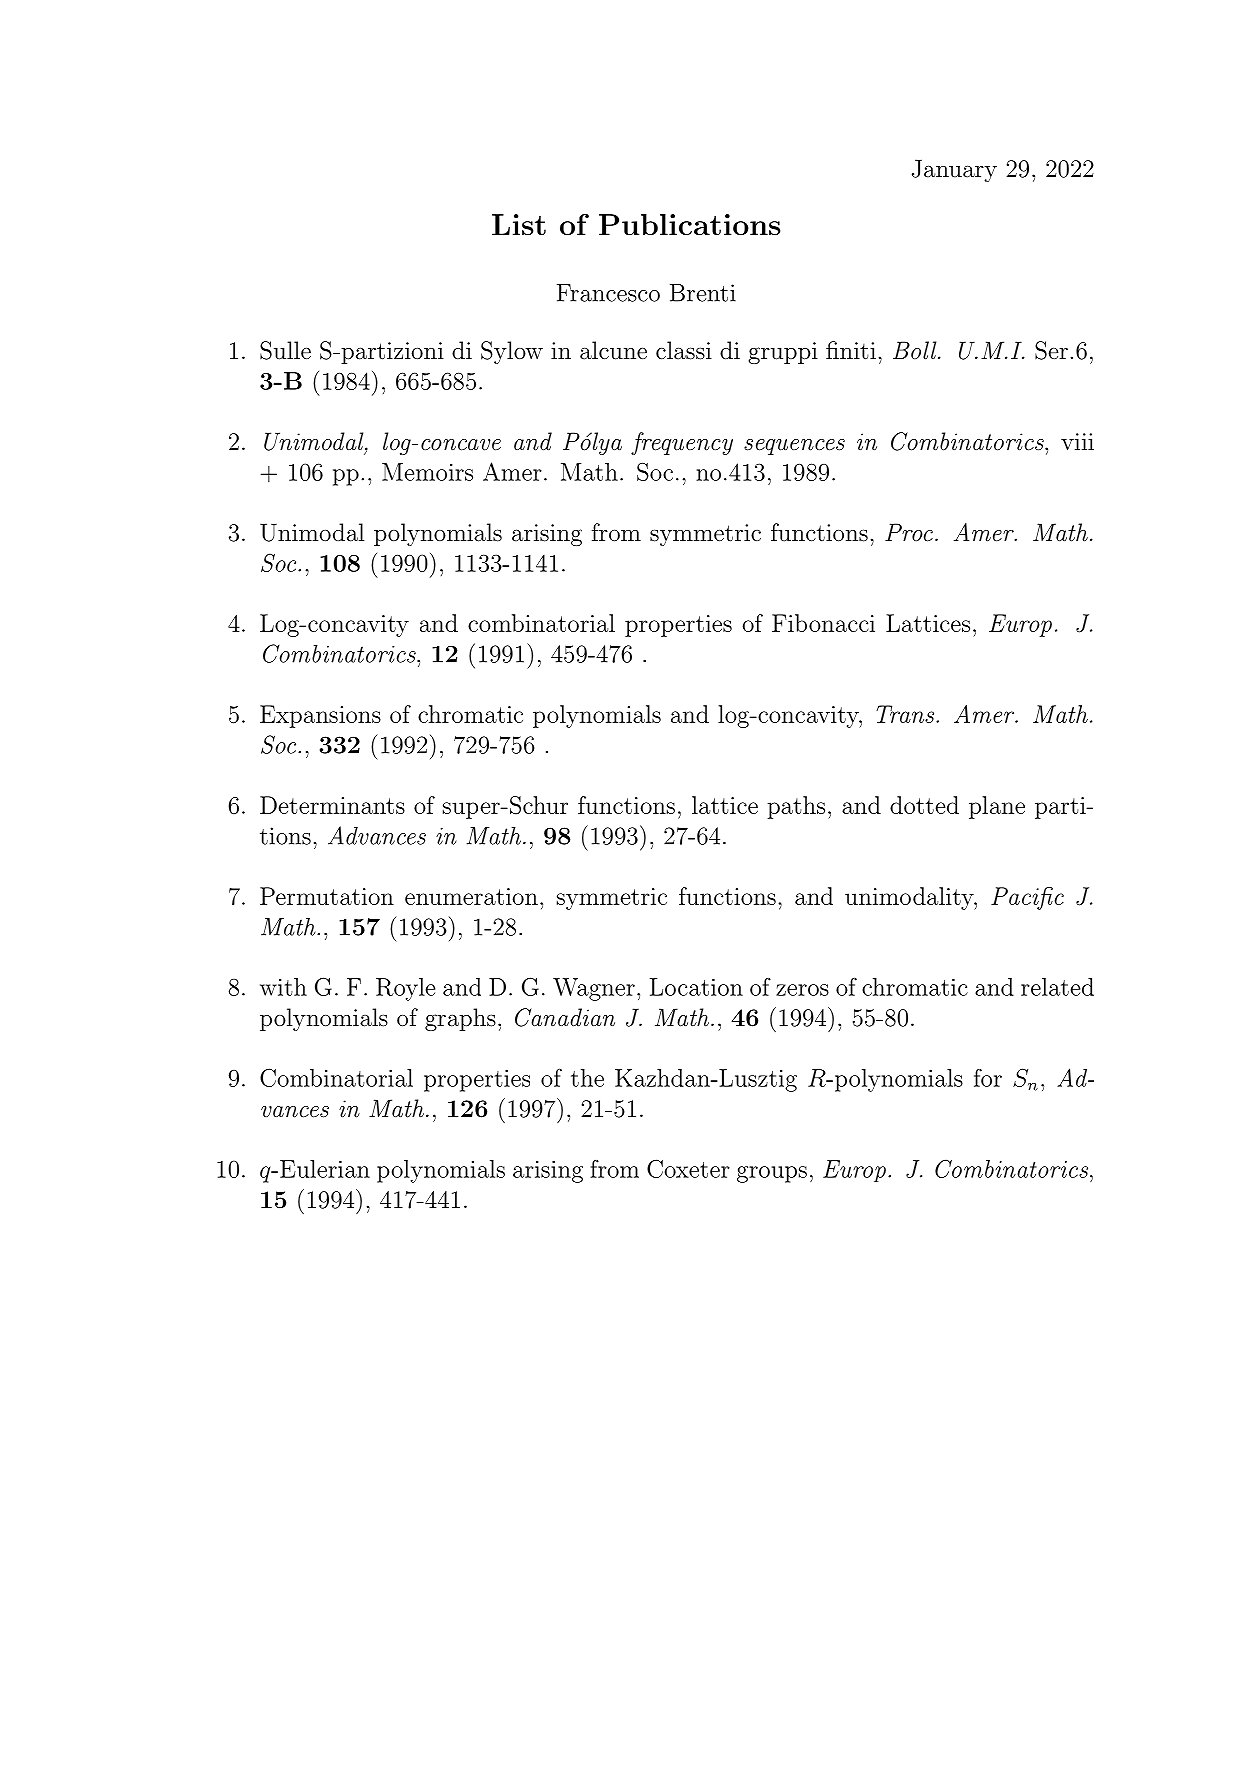 The width and height of the screenshot is (1256, 1776). I want to click on List, so click(519, 224).
